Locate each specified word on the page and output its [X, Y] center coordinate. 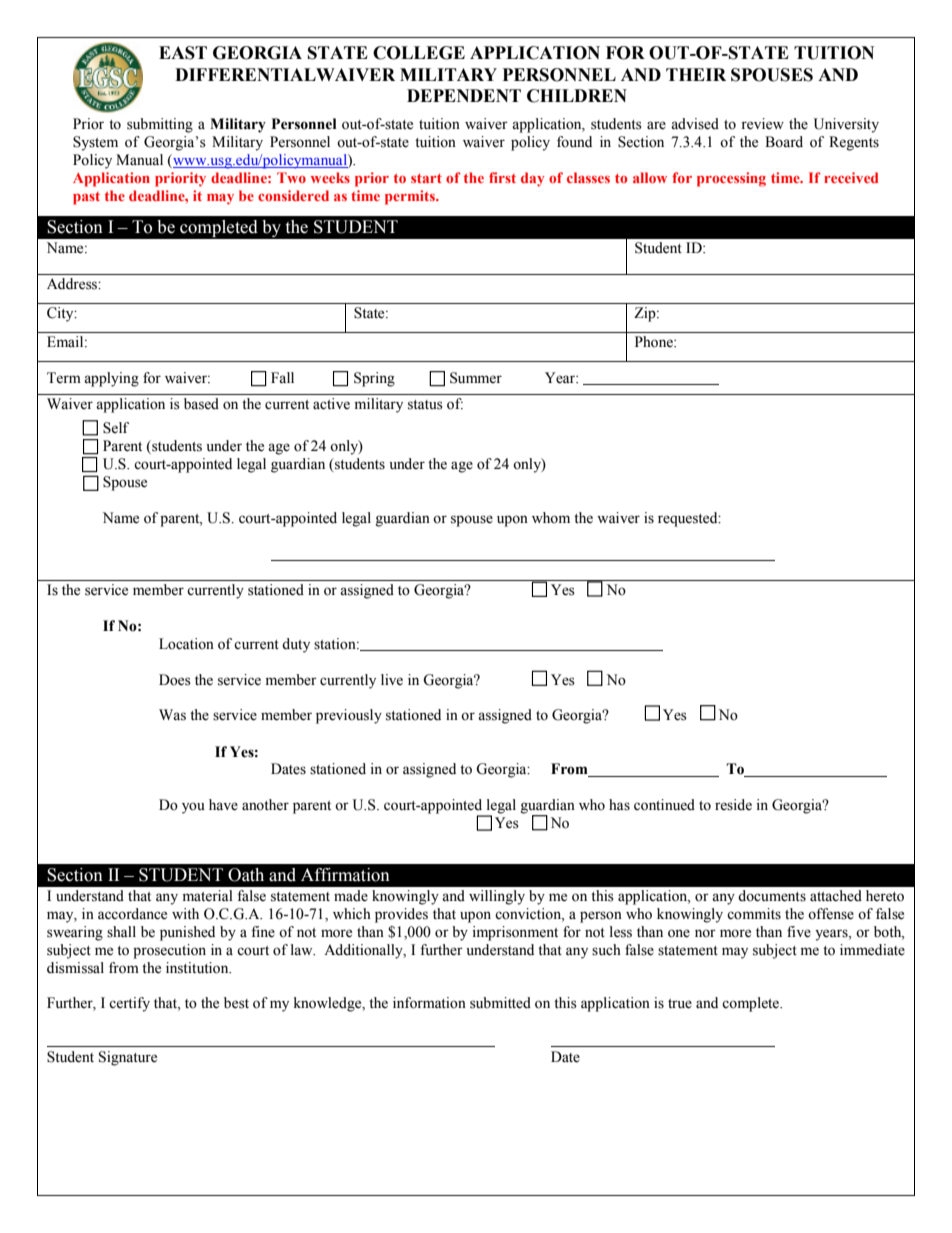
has [619, 805]
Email [66, 341]
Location [186, 644]
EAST [183, 53]
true [680, 1004]
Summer [476, 378]
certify [129, 1004]
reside [733, 805]
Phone [655, 342]
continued [664, 805]
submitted [500, 1003]
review [762, 124]
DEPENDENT [464, 95]
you [193, 808]
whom [551, 518]
